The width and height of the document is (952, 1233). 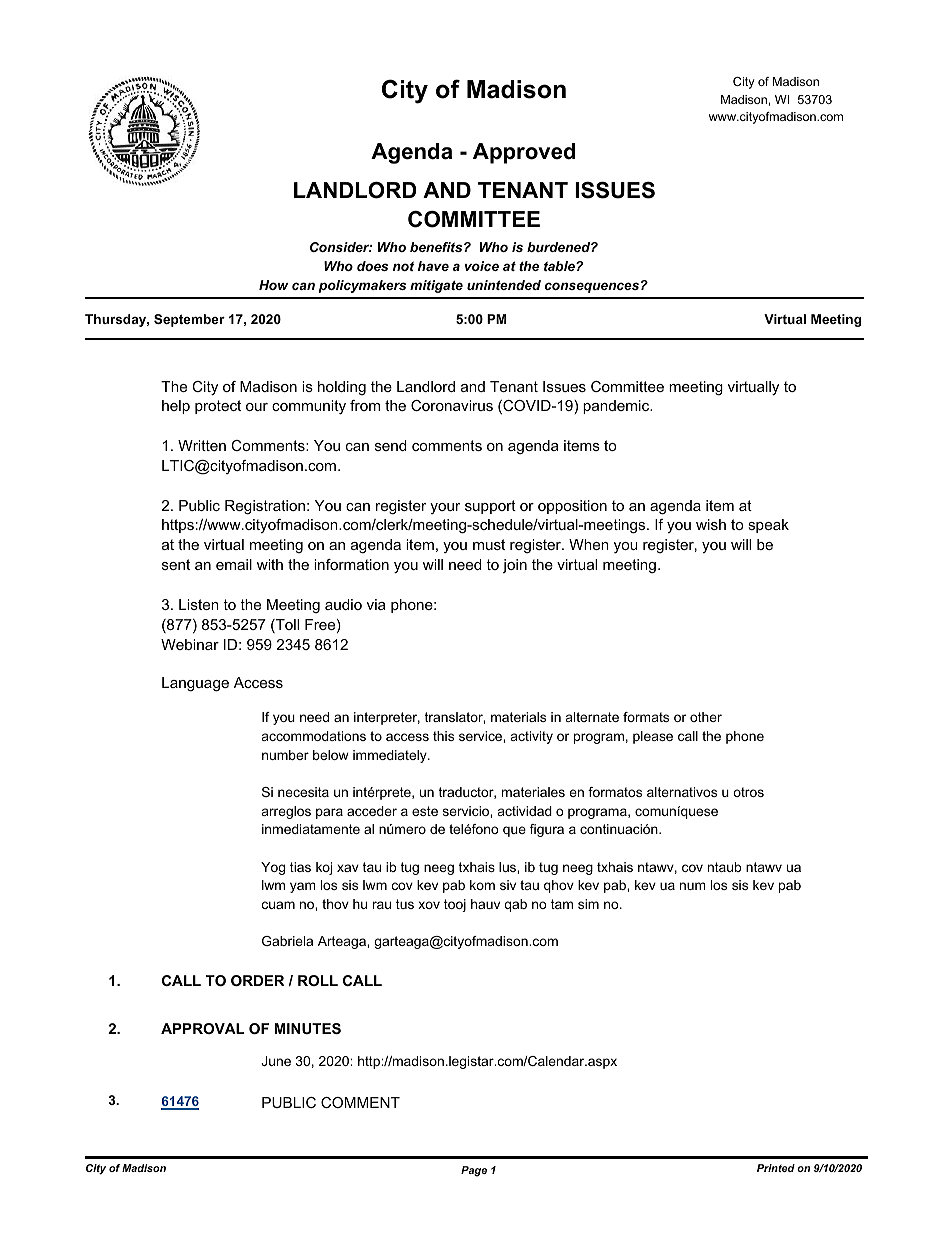 What do you see at coordinates (195, 684) in the document?
I see `Language` at bounding box center [195, 684].
